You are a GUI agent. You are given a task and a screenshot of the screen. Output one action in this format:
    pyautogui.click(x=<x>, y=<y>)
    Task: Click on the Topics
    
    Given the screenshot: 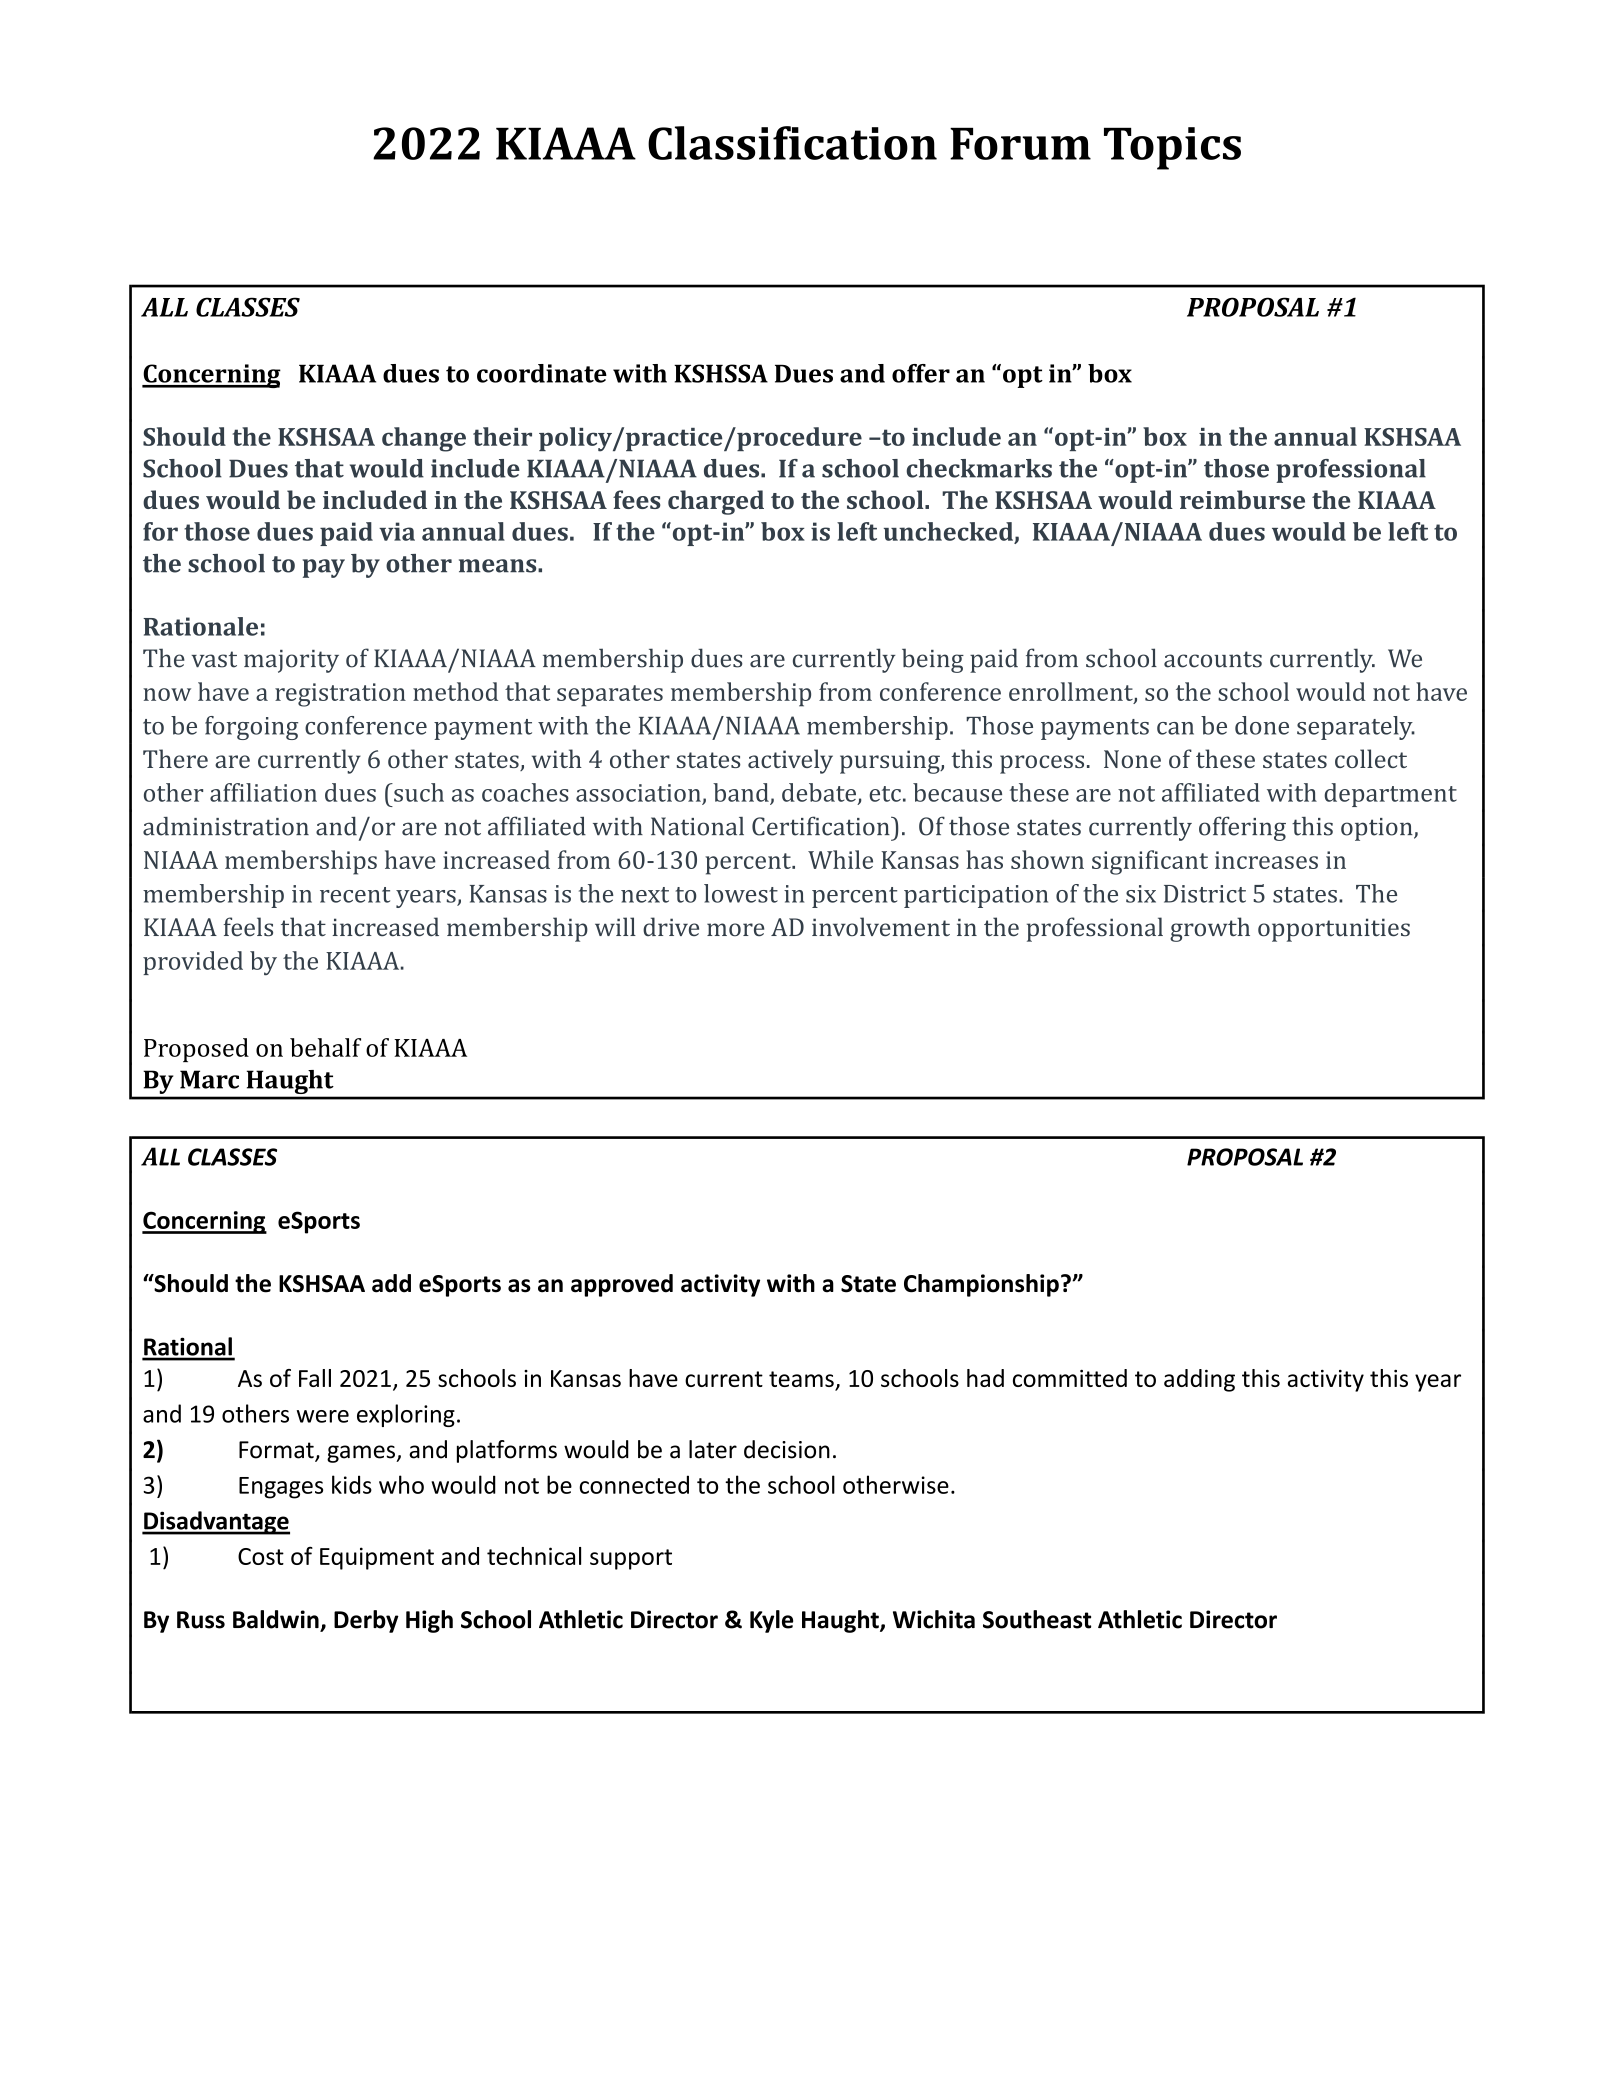 What is the action you would take?
    pyautogui.click(x=1172, y=148)
